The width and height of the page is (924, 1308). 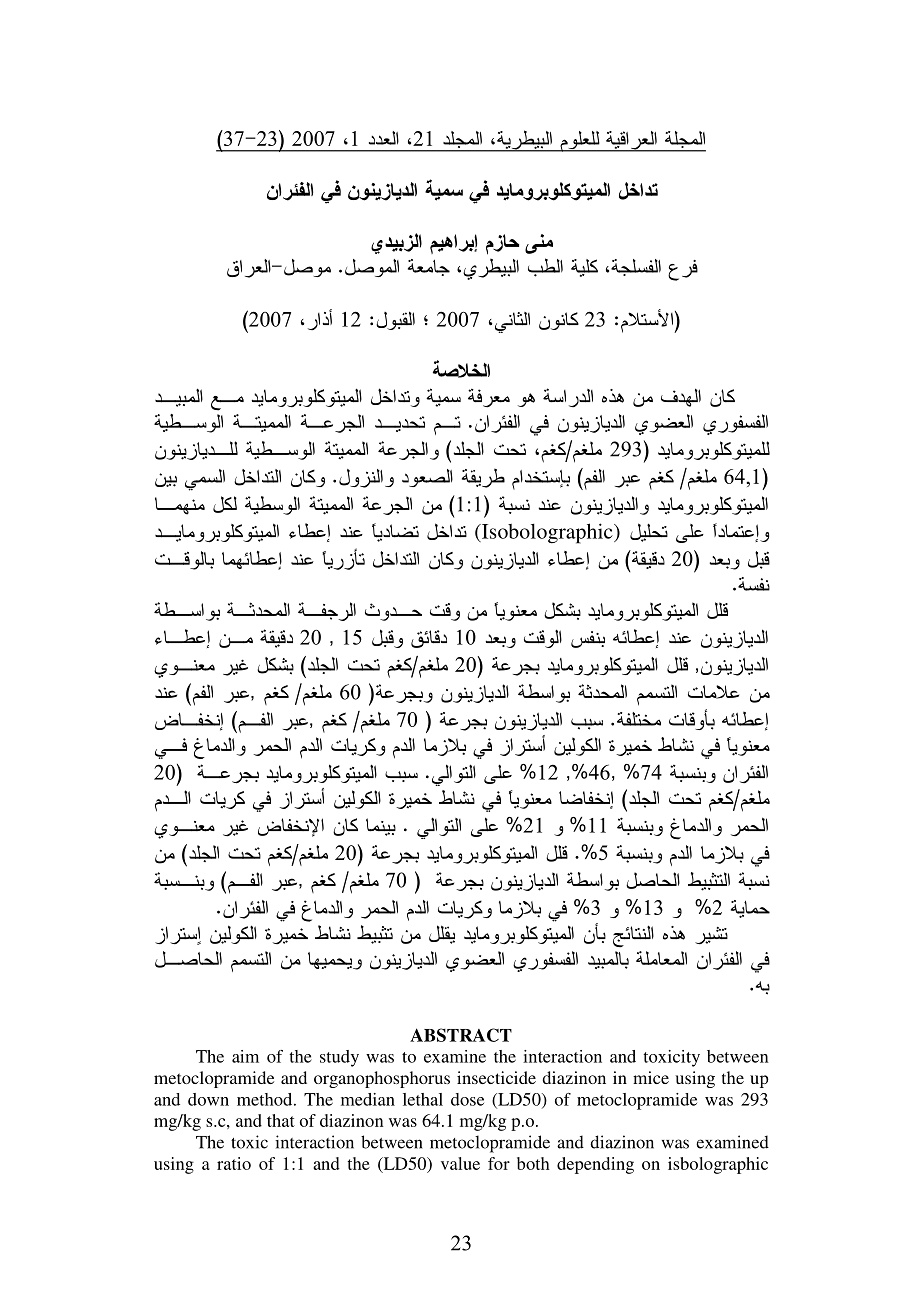 I want to click on insecticide, so click(x=496, y=1077).
